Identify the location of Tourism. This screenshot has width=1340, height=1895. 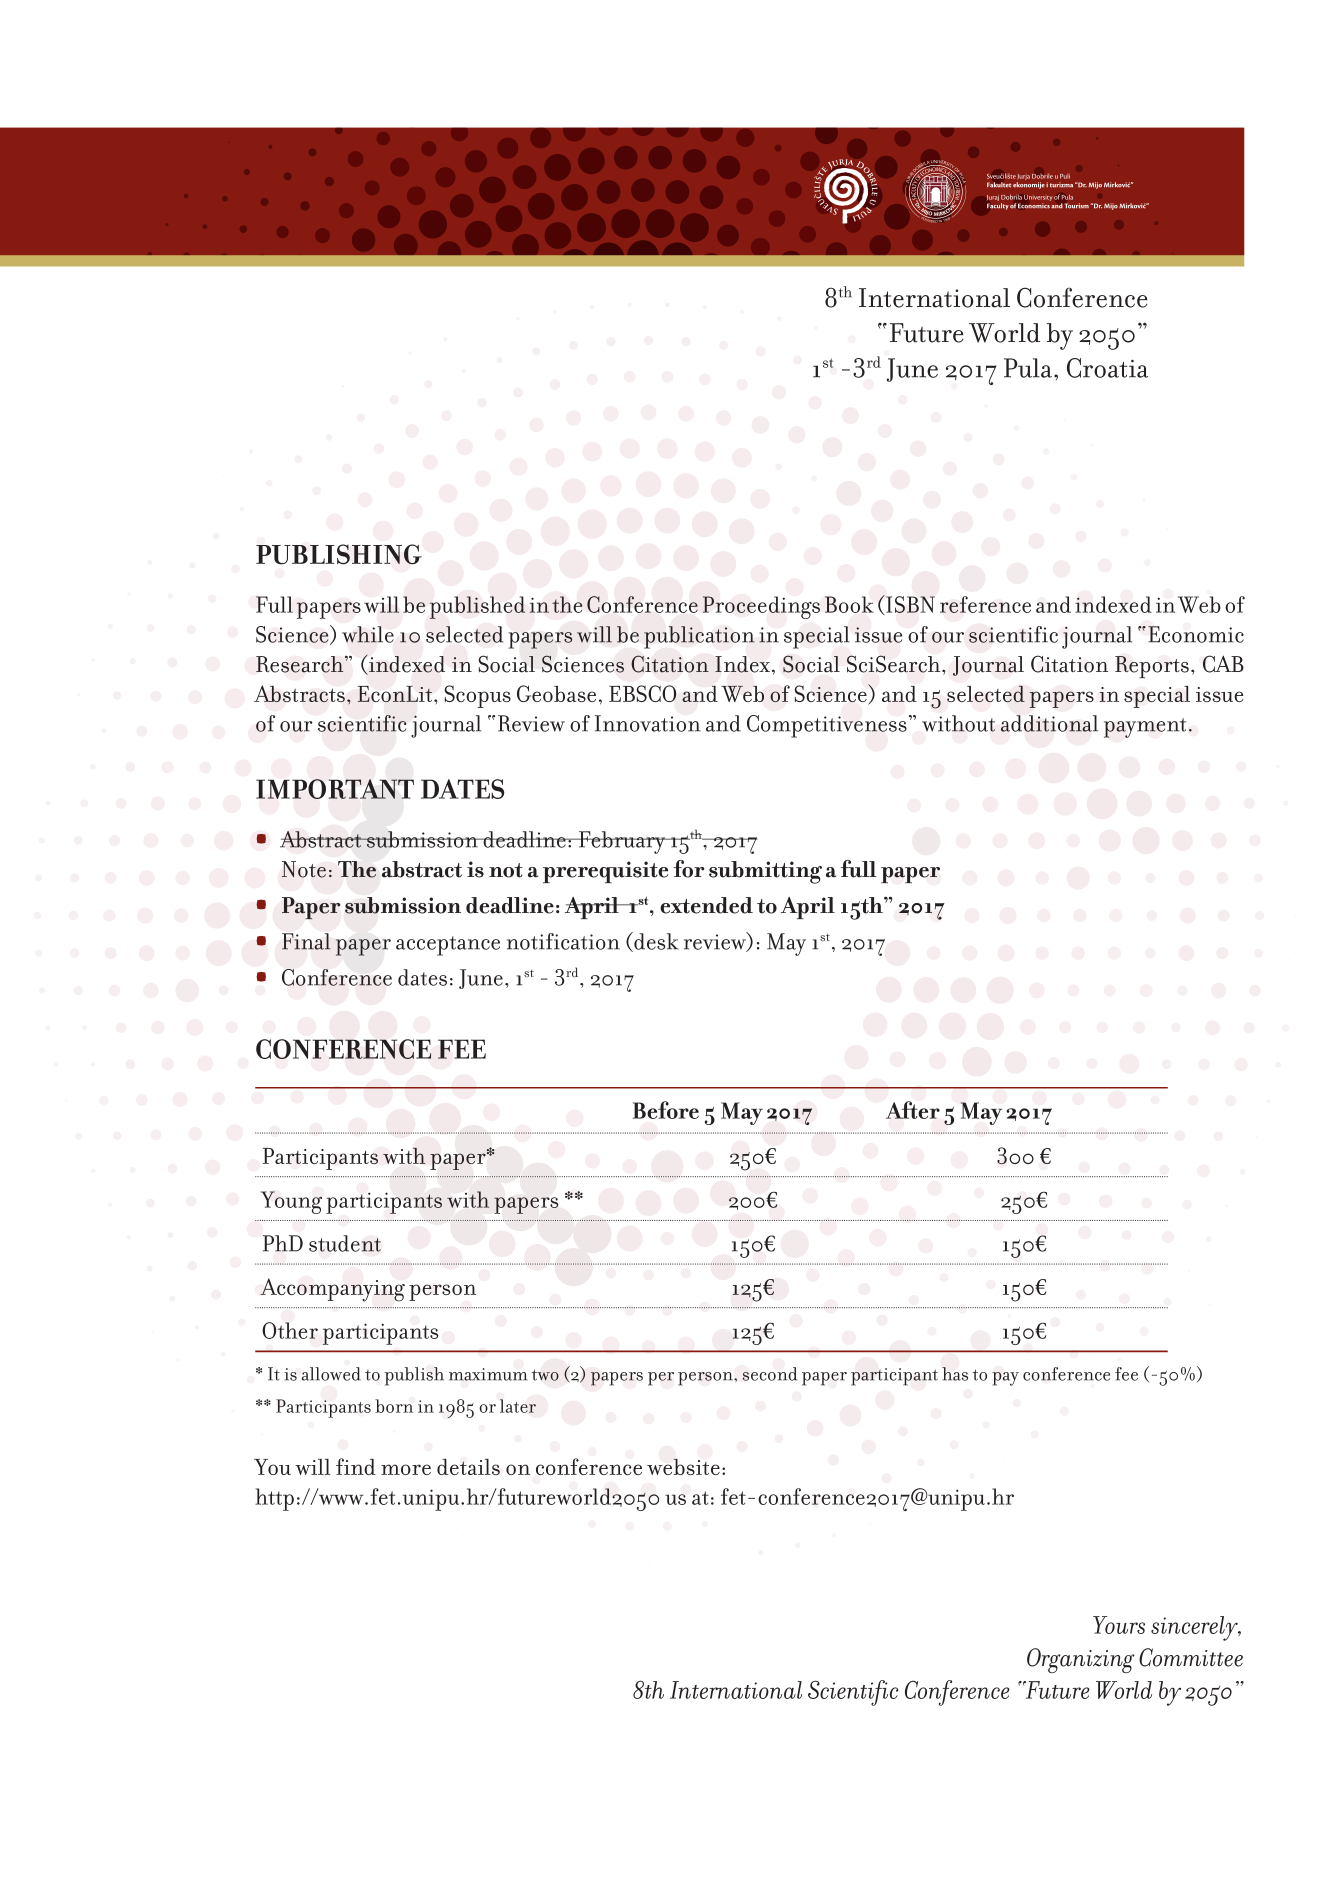
(1077, 206).
